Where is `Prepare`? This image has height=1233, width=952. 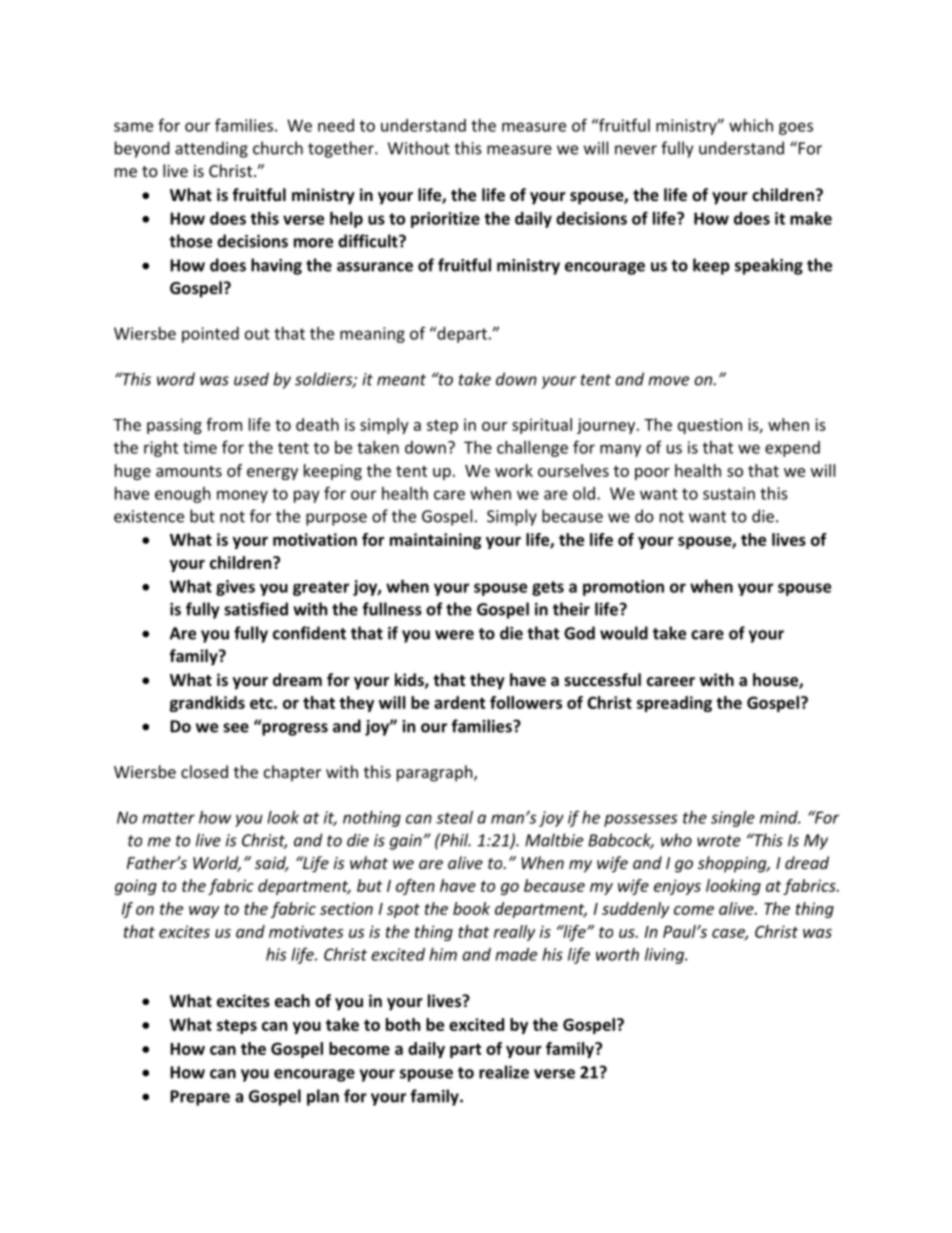 Prepare is located at coordinates (200, 1098).
